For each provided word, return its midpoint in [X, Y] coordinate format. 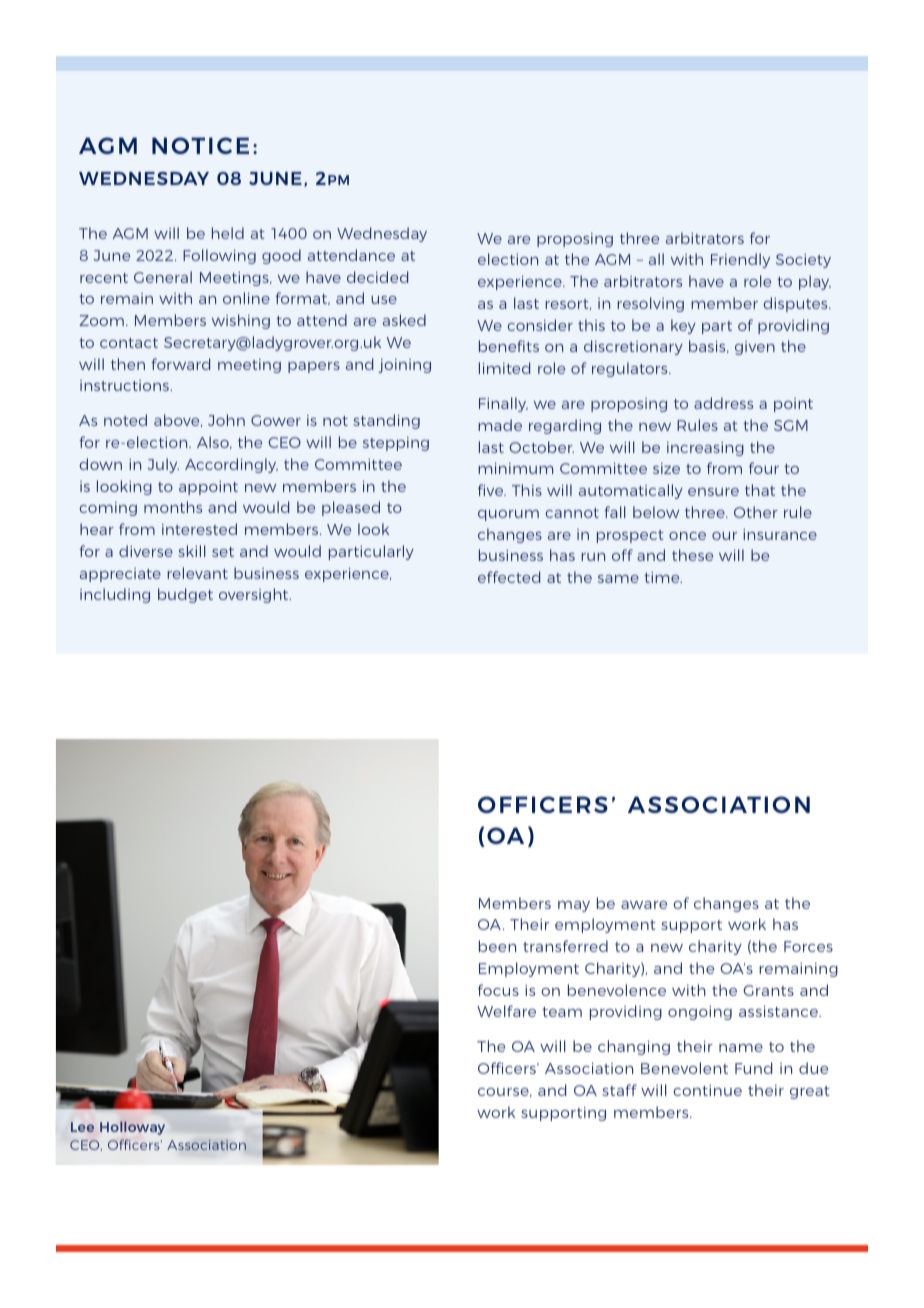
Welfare [506, 1011]
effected [509, 577]
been [497, 946]
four [764, 468]
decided [377, 277]
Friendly [740, 260]
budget [185, 595]
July [163, 465]
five [492, 490]
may [574, 906]
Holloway [132, 1128]
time [663, 577]
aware [644, 905]
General [163, 277]
